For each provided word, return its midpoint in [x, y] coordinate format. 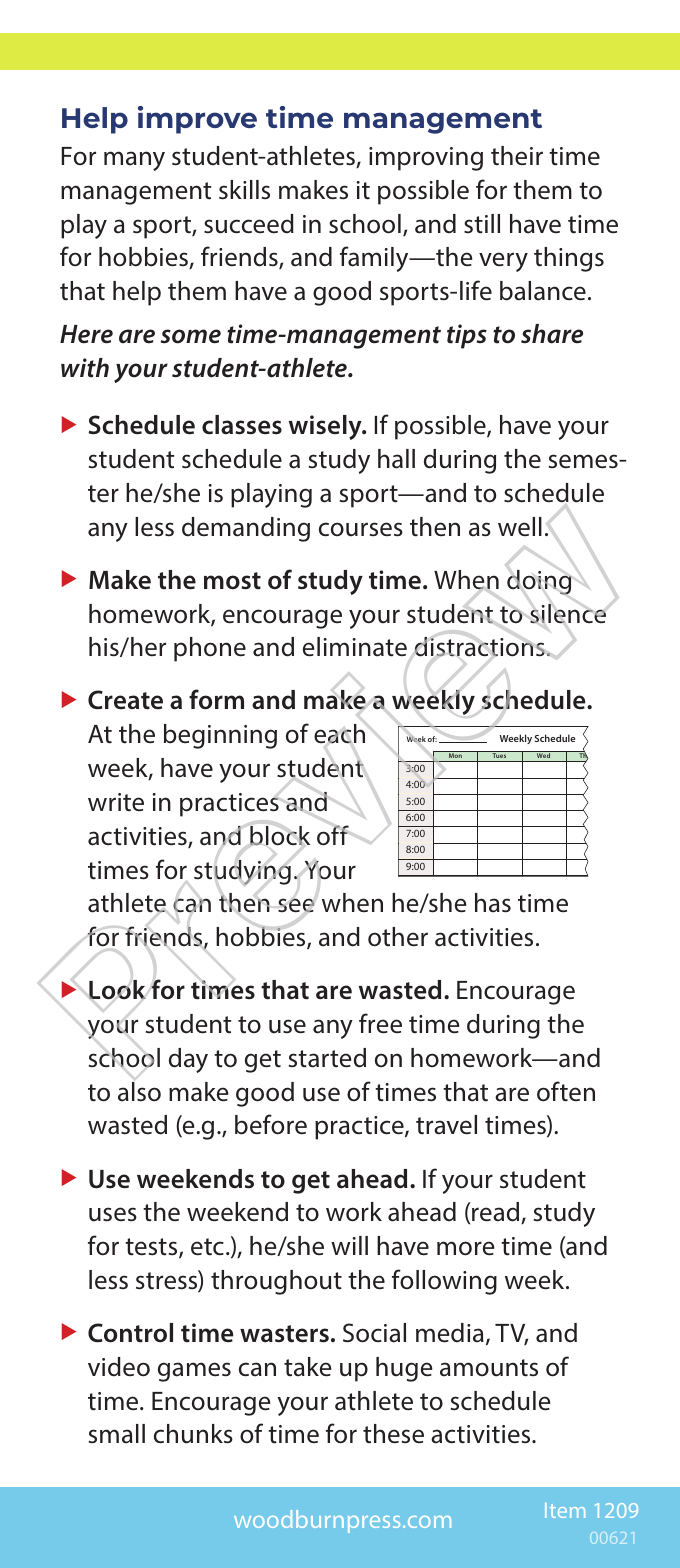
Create [125, 700]
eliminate [355, 647]
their [517, 156]
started [327, 1058]
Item [565, 1510]
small [117, 1434]
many [134, 161]
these [393, 1434]
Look [117, 990]
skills [244, 190]
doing [539, 582]
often [566, 1091]
